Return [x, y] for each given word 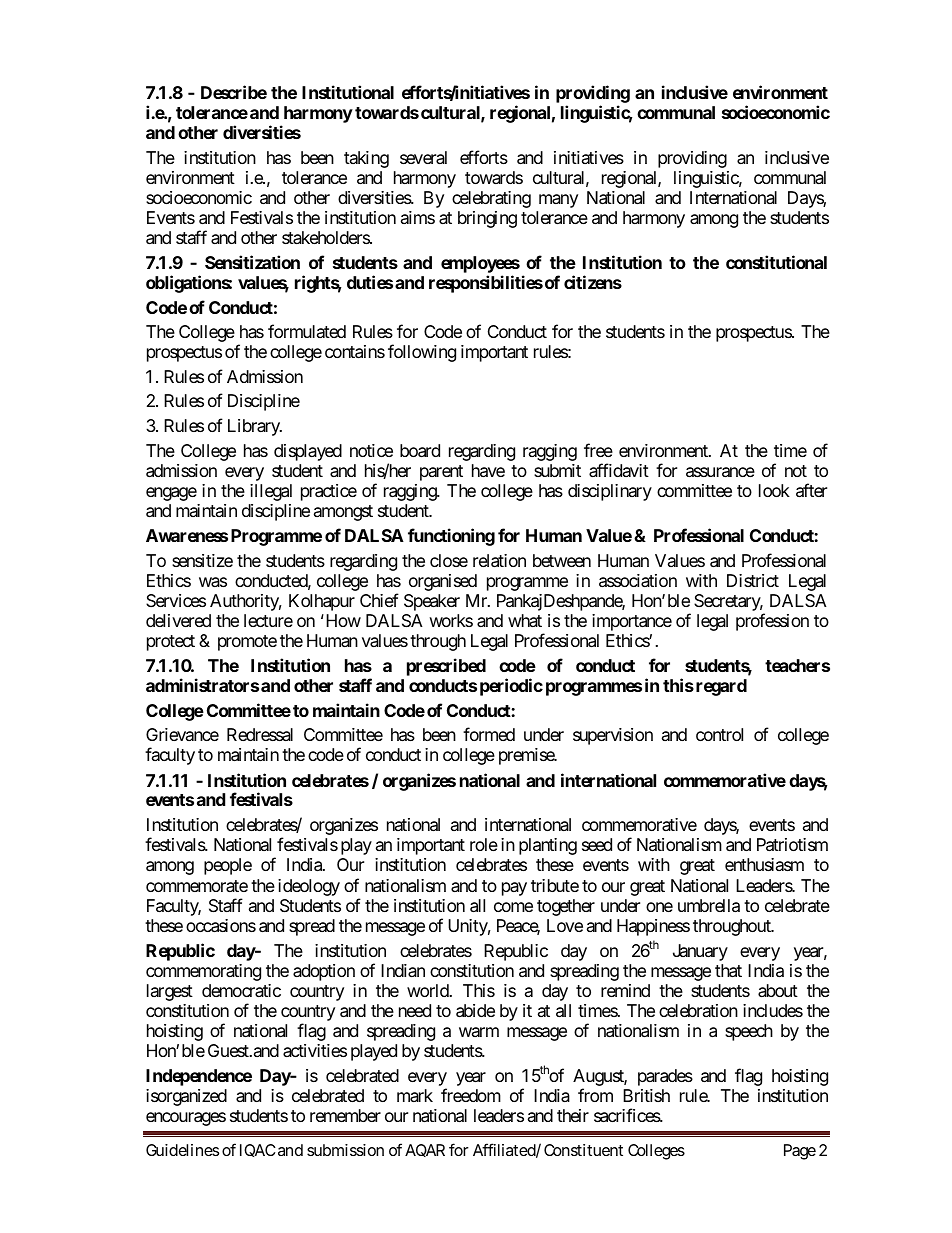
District [753, 580]
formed [489, 734]
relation [499, 561]
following [422, 353]
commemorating [203, 972]
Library [255, 427]
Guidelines [182, 1150]
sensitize [202, 560]
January [700, 952]
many [558, 201]
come [513, 907]
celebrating [491, 199]
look [774, 490]
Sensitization [252, 262]
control [719, 734]
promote [247, 643]
